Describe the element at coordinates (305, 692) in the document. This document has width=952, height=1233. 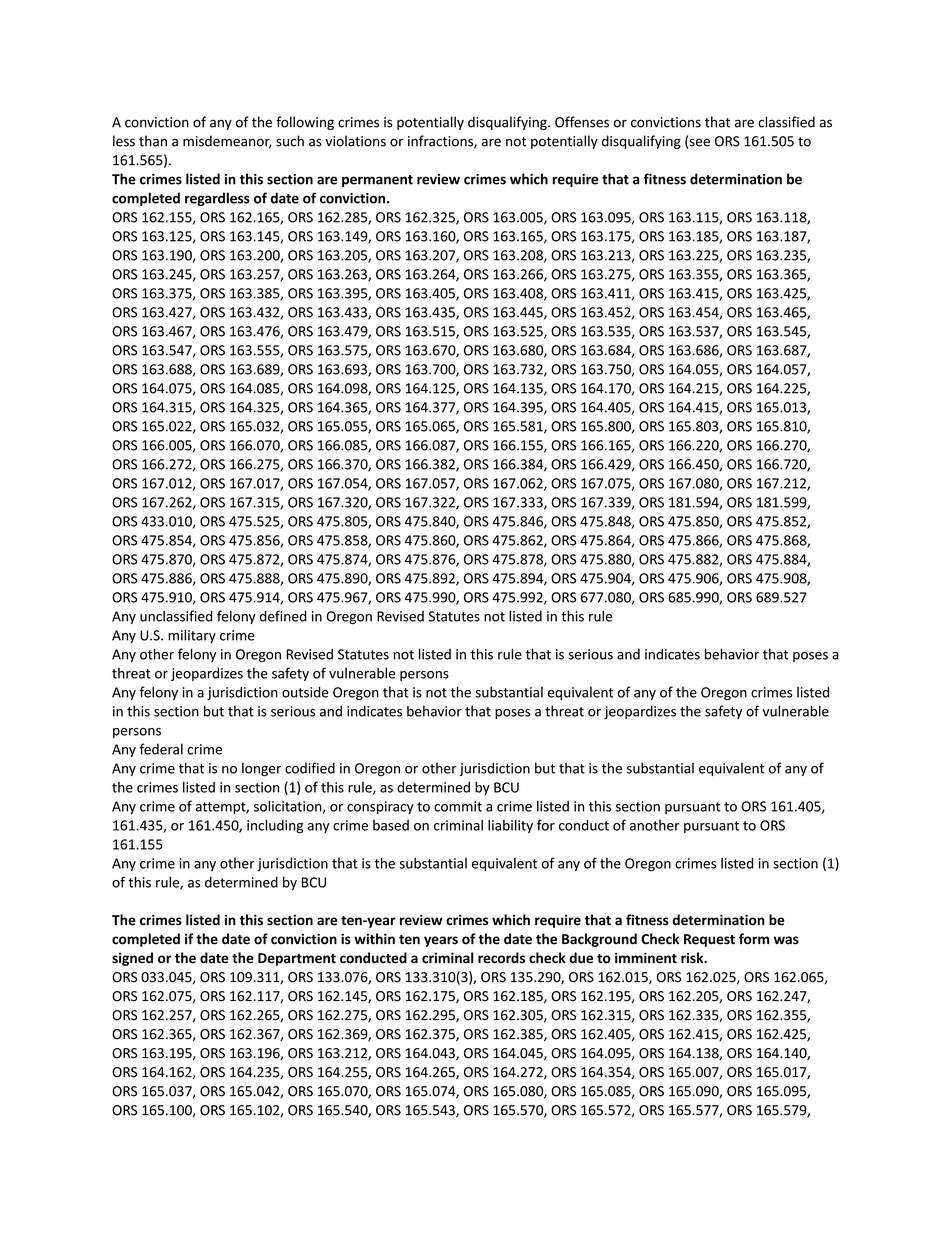
I see `outside` at that location.
